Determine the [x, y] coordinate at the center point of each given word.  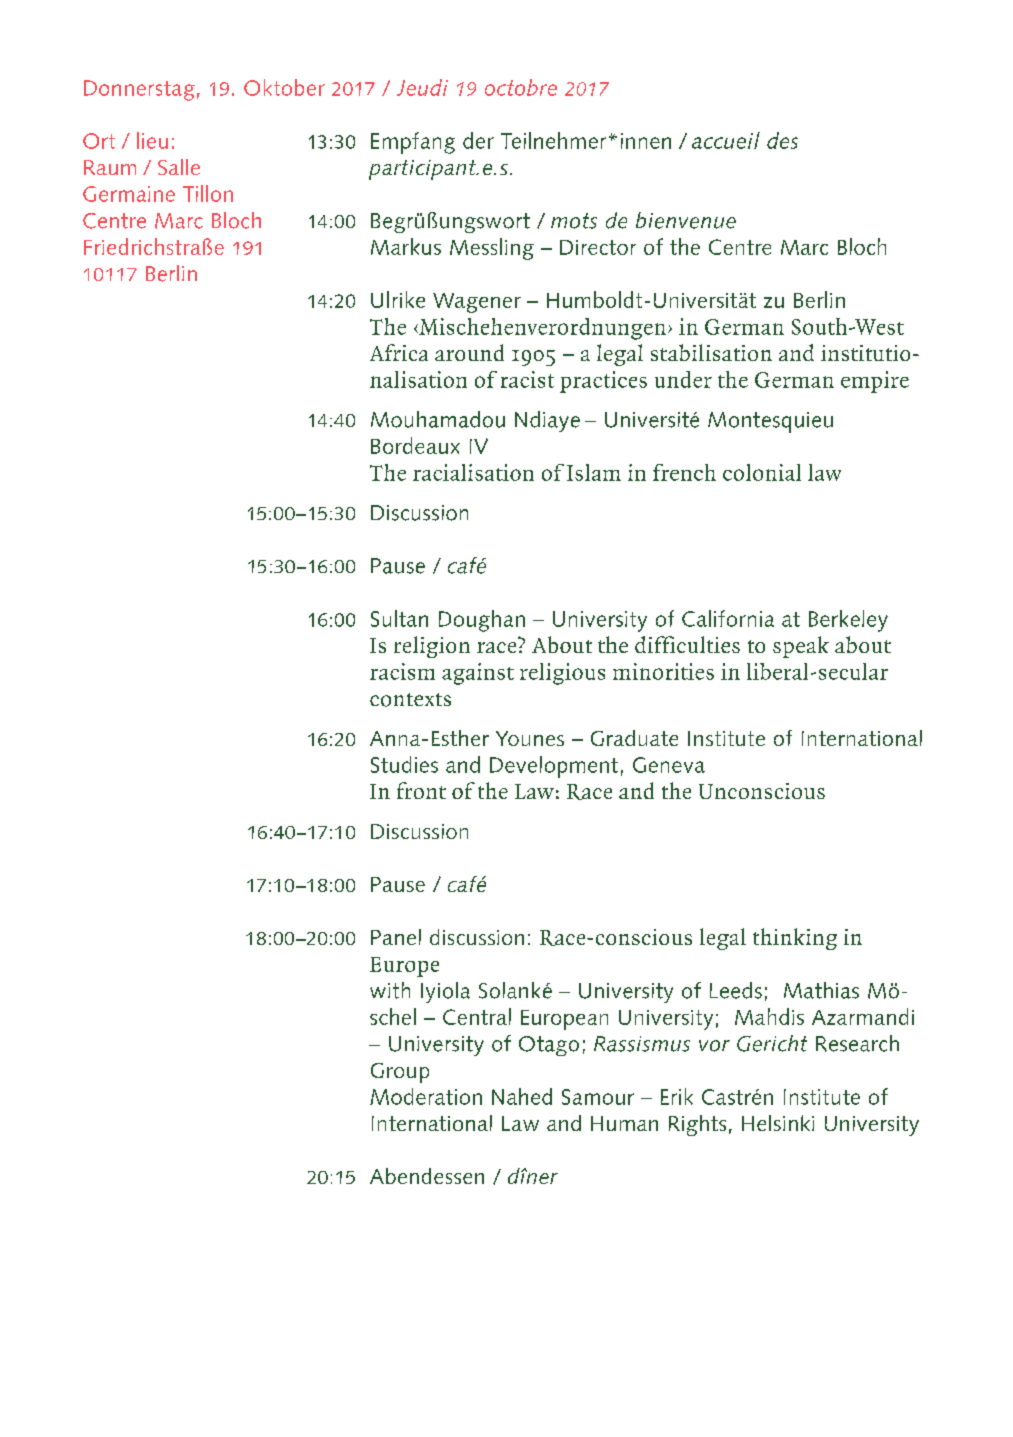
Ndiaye [547, 421]
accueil [726, 140]
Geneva [669, 765]
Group [400, 1073]
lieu [152, 140]
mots [574, 221]
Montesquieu [770, 422]
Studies [404, 764]
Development [554, 767]
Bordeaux [415, 445]
